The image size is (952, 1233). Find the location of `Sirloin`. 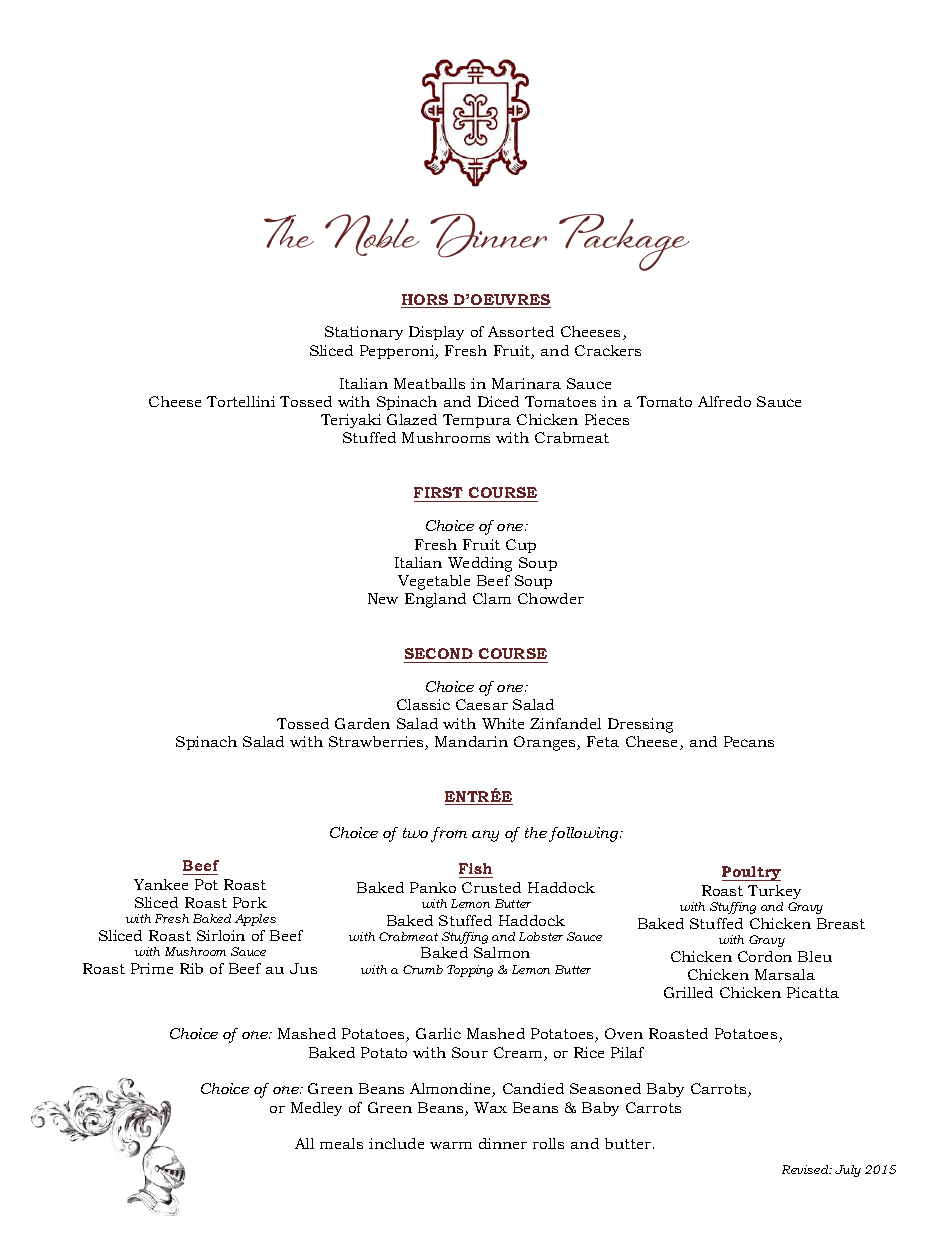

Sirloin is located at coordinates (221, 935).
